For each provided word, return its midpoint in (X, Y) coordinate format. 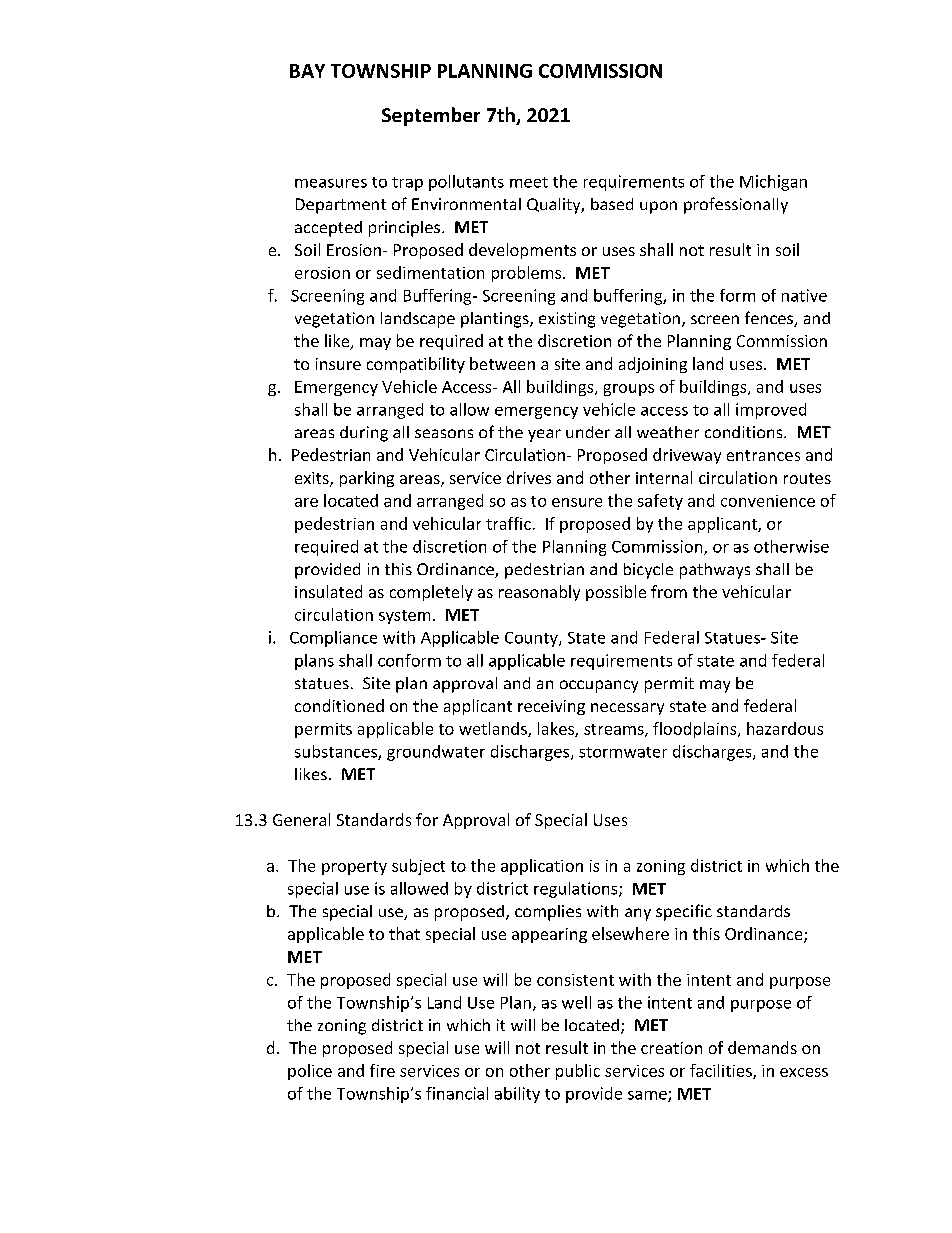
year (544, 435)
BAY (307, 71)
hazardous (785, 728)
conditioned (339, 705)
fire (382, 1070)
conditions (745, 432)
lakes (557, 729)
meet (529, 182)
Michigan (773, 183)
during (364, 434)
